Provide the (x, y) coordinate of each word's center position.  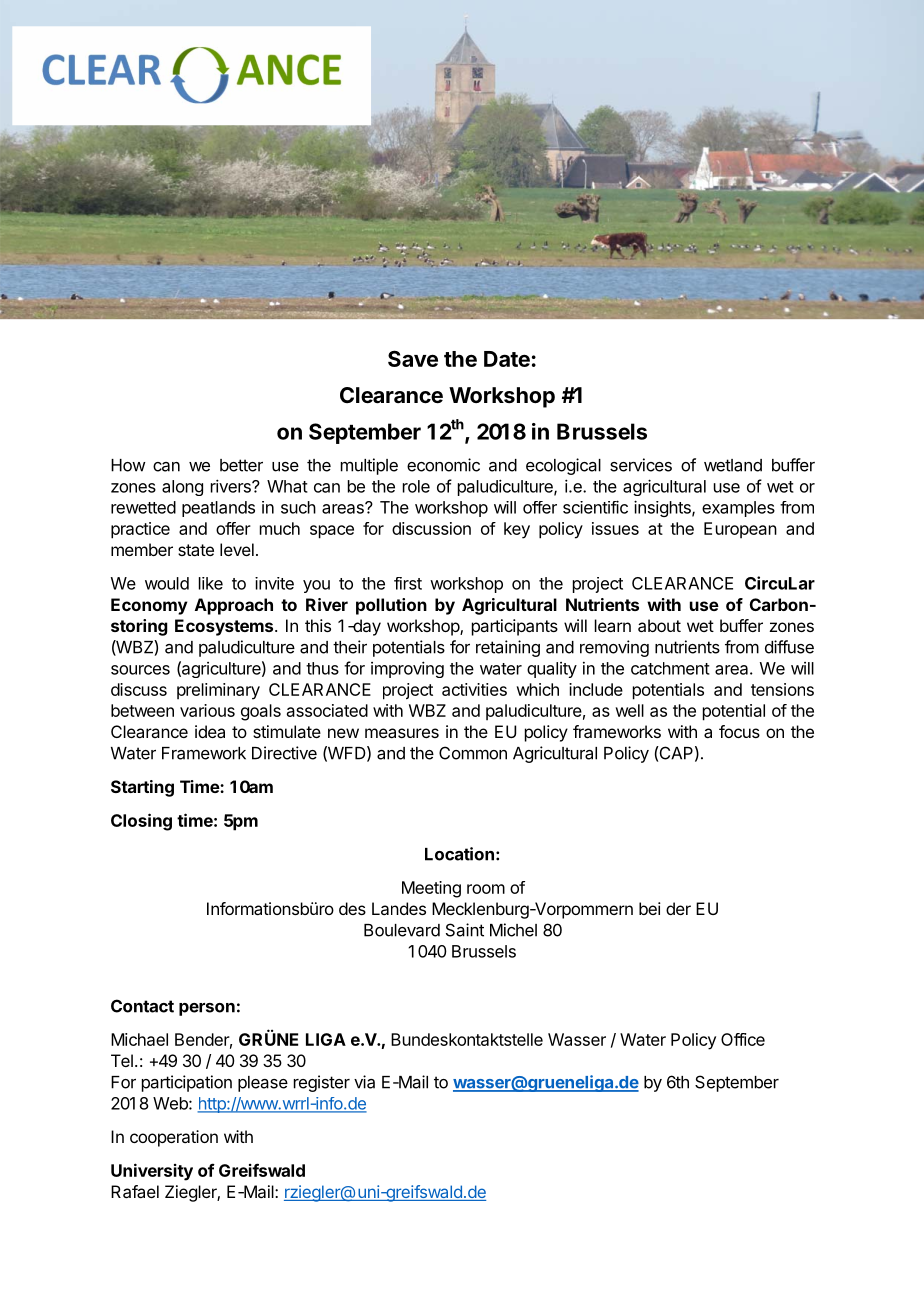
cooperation (174, 1138)
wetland (733, 465)
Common (473, 753)
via (364, 1082)
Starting (142, 788)
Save (413, 358)
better (241, 465)
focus (739, 731)
